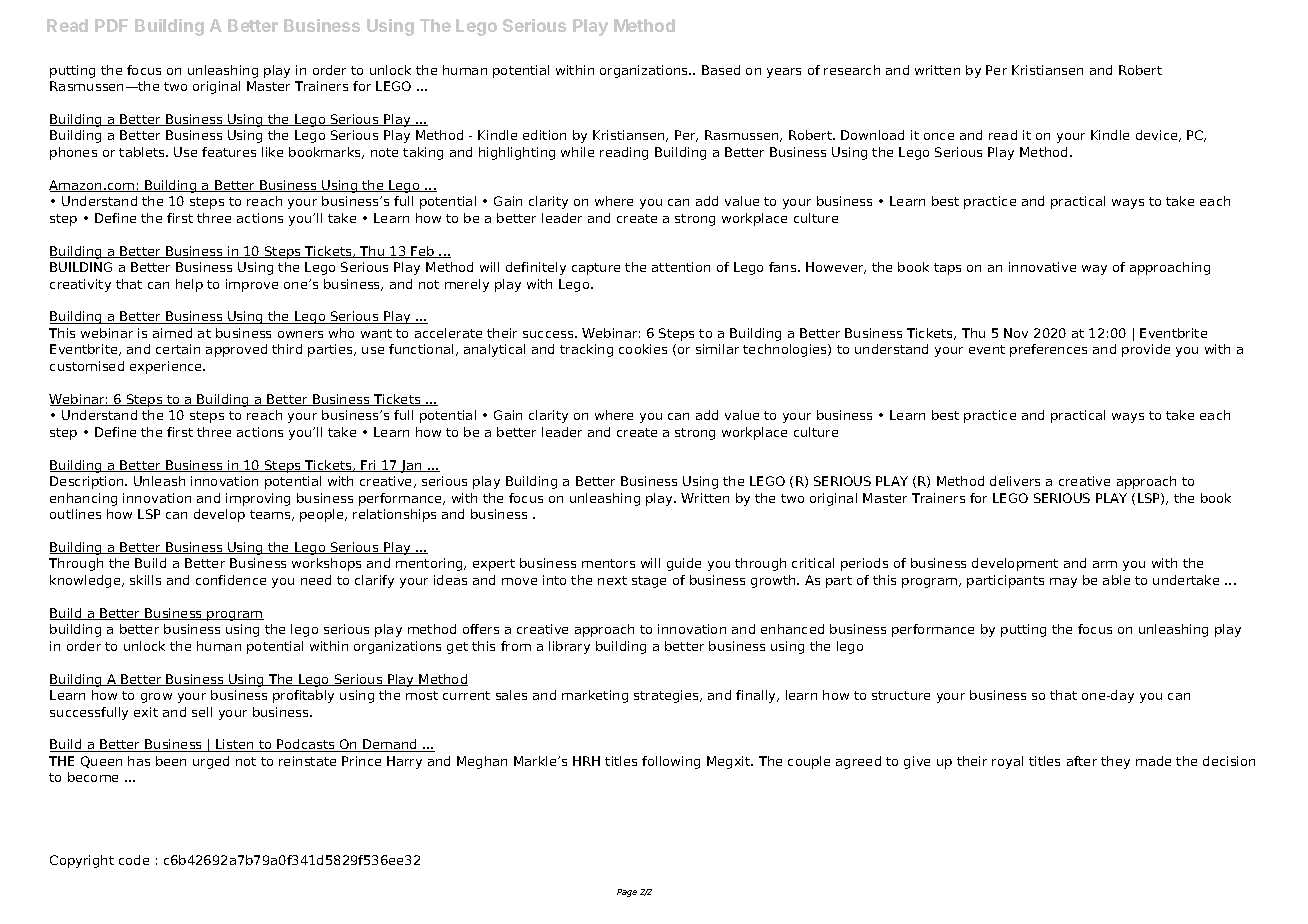 The width and height of the image is (1308, 924). What do you see at coordinates (1115, 762) in the image?
I see `they` at bounding box center [1115, 762].
